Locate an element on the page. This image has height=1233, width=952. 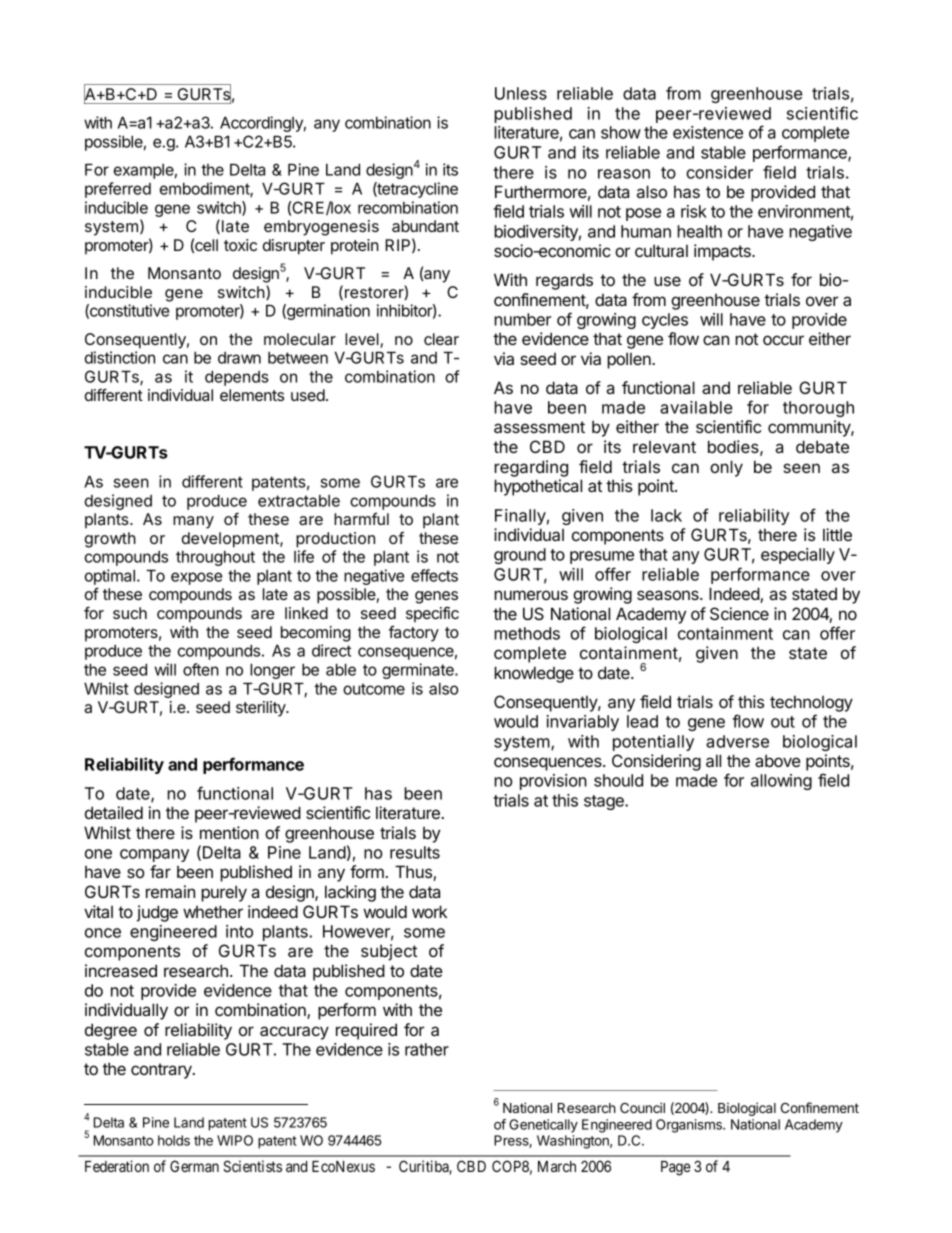
Science is located at coordinates (739, 614).
